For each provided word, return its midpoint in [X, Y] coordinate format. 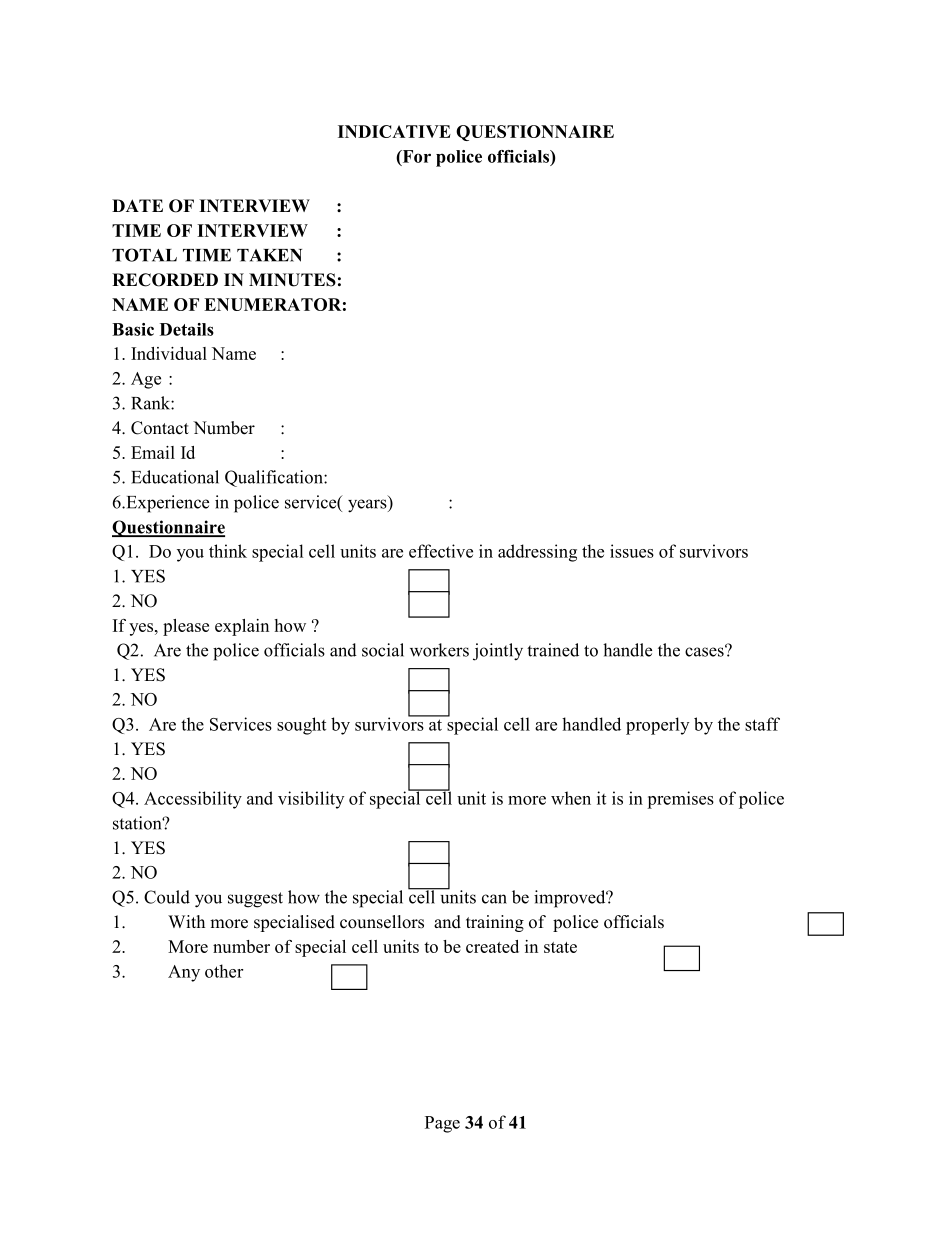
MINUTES [292, 280]
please [186, 627]
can [494, 899]
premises [680, 800]
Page [442, 1124]
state [560, 947]
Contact [160, 428]
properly [657, 726]
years [368, 506]
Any [184, 973]
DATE [137, 205]
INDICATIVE [394, 131]
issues [632, 551]
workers [439, 650]
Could [167, 897]
